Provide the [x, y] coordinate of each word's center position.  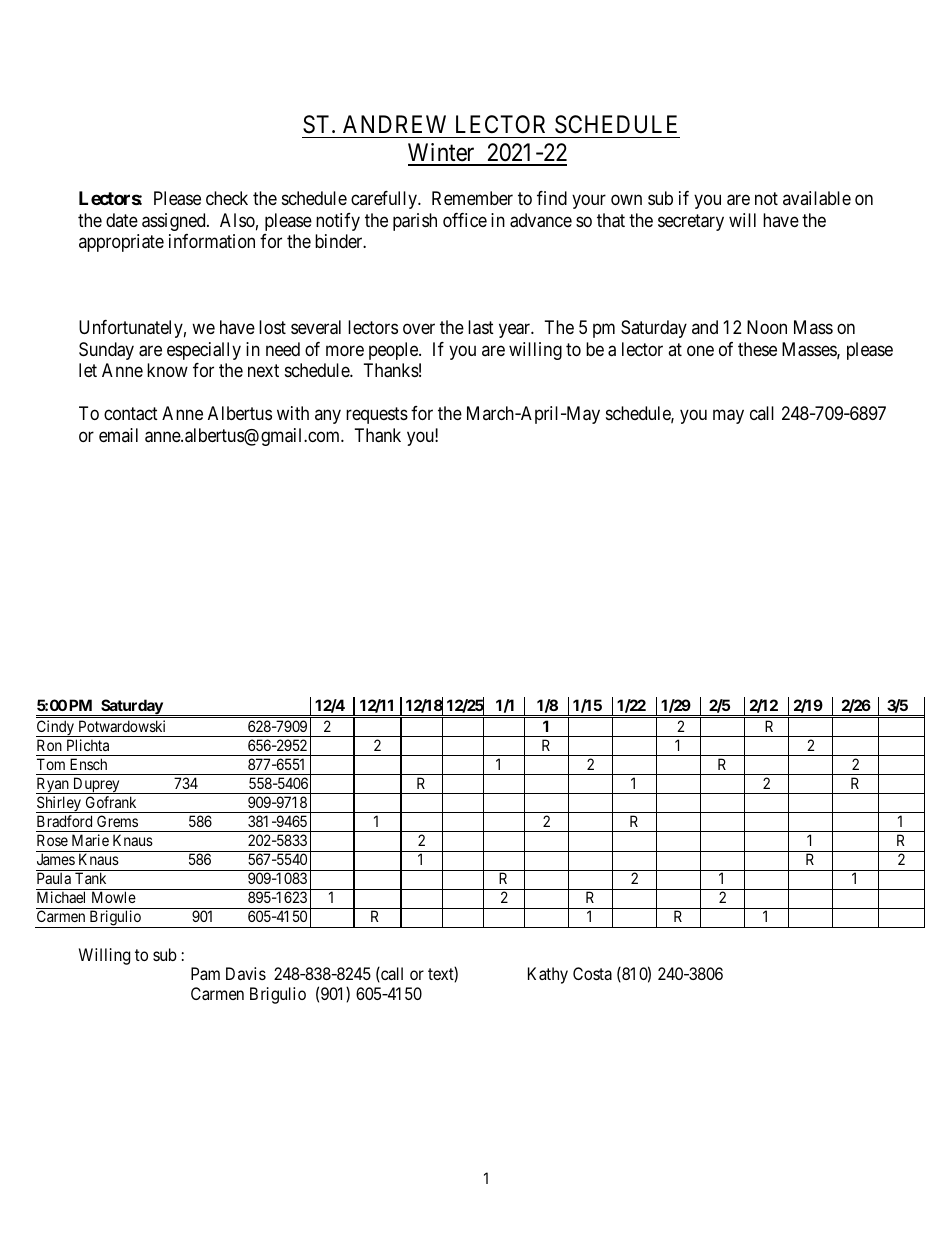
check [227, 198]
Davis [246, 973]
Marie [90, 840]
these [757, 349]
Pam [205, 973]
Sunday [106, 351]
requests [377, 416]
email [118, 435]
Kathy [548, 975]
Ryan [53, 785]
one [700, 350]
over [419, 329]
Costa [592, 973]
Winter [442, 154]
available [817, 198]
